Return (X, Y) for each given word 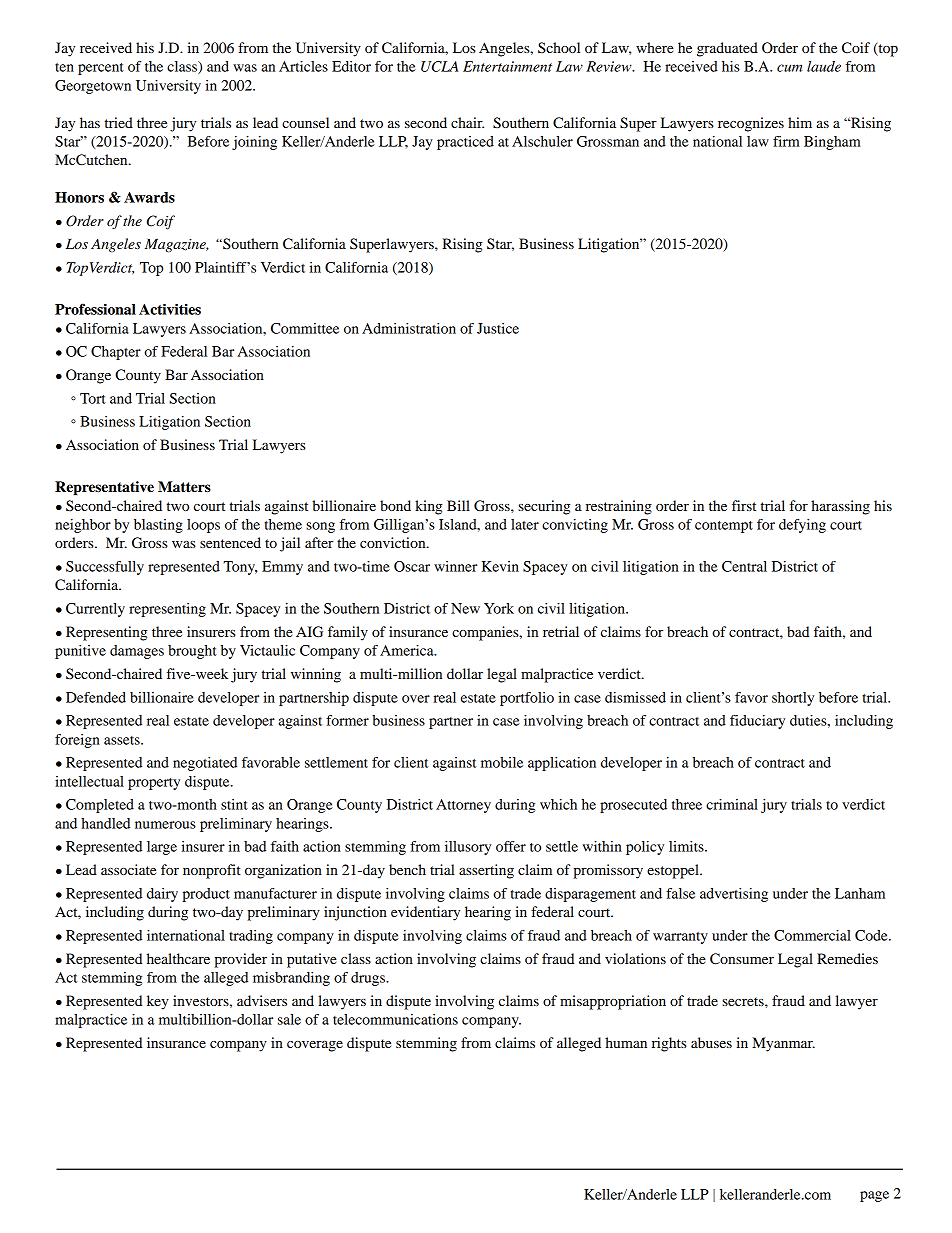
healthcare (178, 958)
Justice (498, 328)
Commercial (812, 935)
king (429, 507)
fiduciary (757, 722)
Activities (170, 309)
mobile (502, 762)
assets (123, 740)
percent (101, 69)
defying (802, 526)
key (158, 1002)
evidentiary (425, 913)
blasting (158, 526)
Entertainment (507, 66)
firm (786, 141)
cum (789, 68)
